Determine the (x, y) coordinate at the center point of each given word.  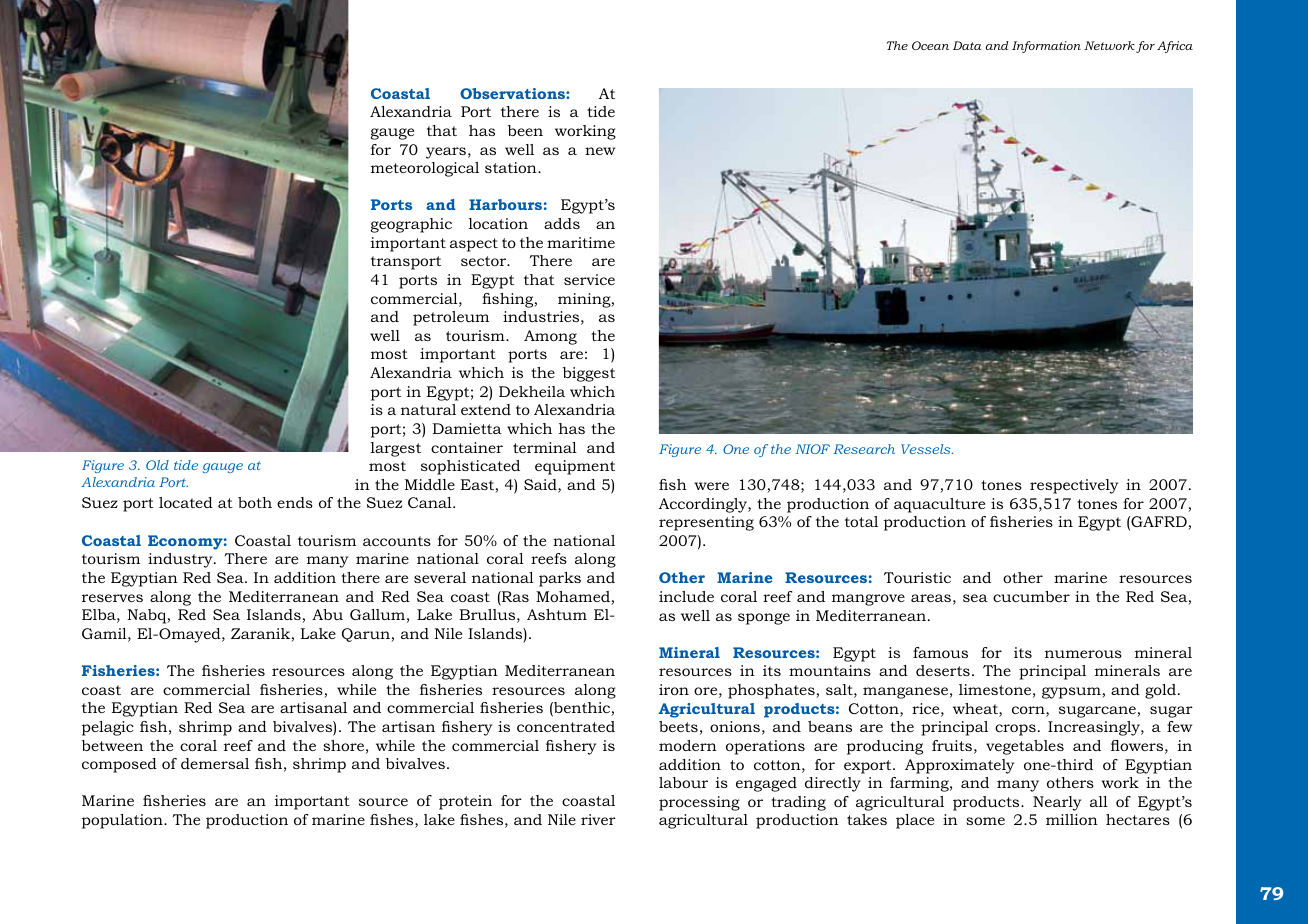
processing (699, 803)
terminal (545, 447)
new (600, 151)
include (686, 596)
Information (1046, 47)
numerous (1083, 654)
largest (396, 449)
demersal (215, 763)
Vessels (927, 449)
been (525, 130)
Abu (327, 614)
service (589, 279)
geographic (411, 225)
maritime (581, 242)
